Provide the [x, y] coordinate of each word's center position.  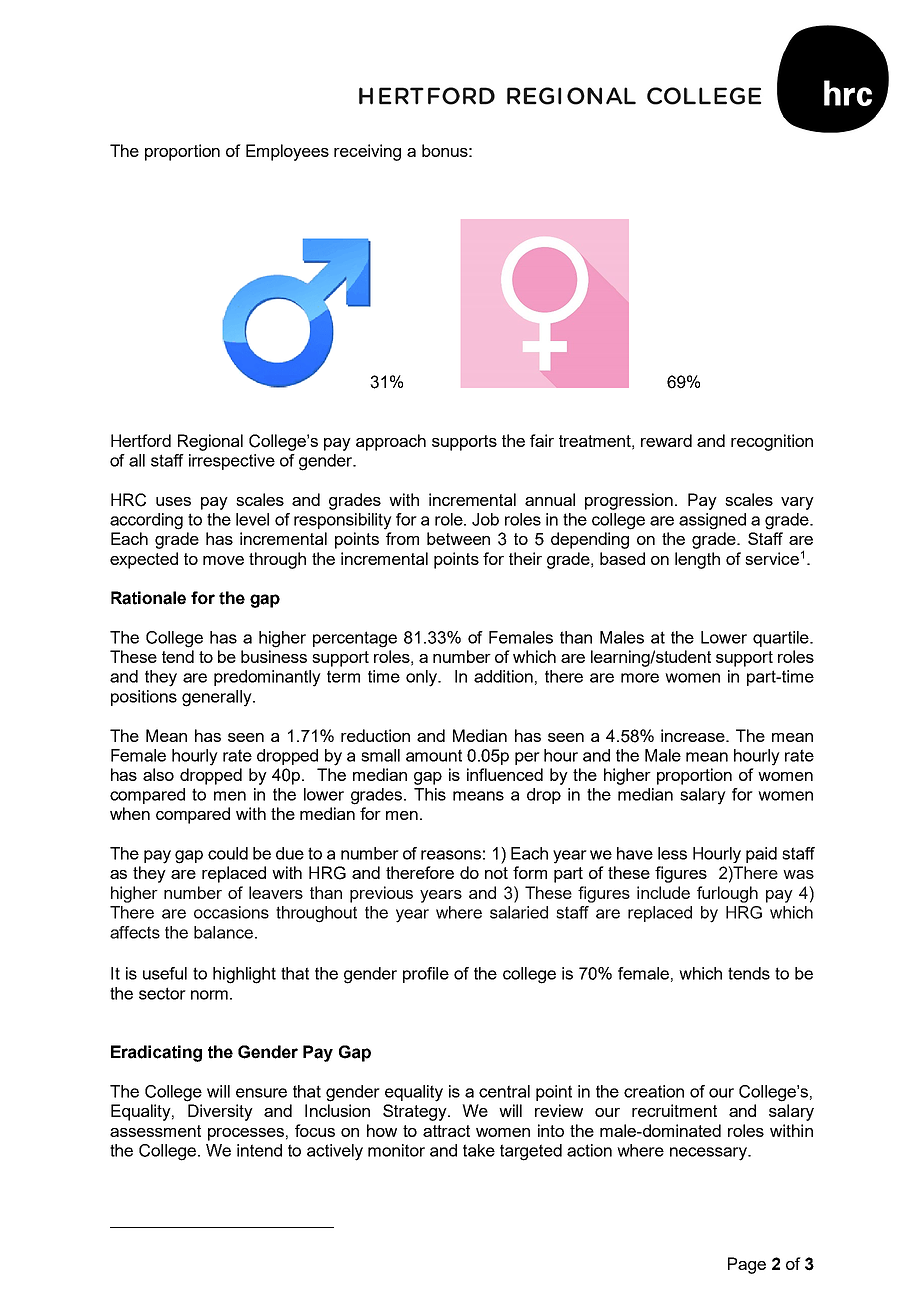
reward [666, 440]
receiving [367, 152]
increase [694, 735]
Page [747, 1265]
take [479, 1150]
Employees [287, 152]
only [423, 678]
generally [218, 698]
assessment [155, 1131]
